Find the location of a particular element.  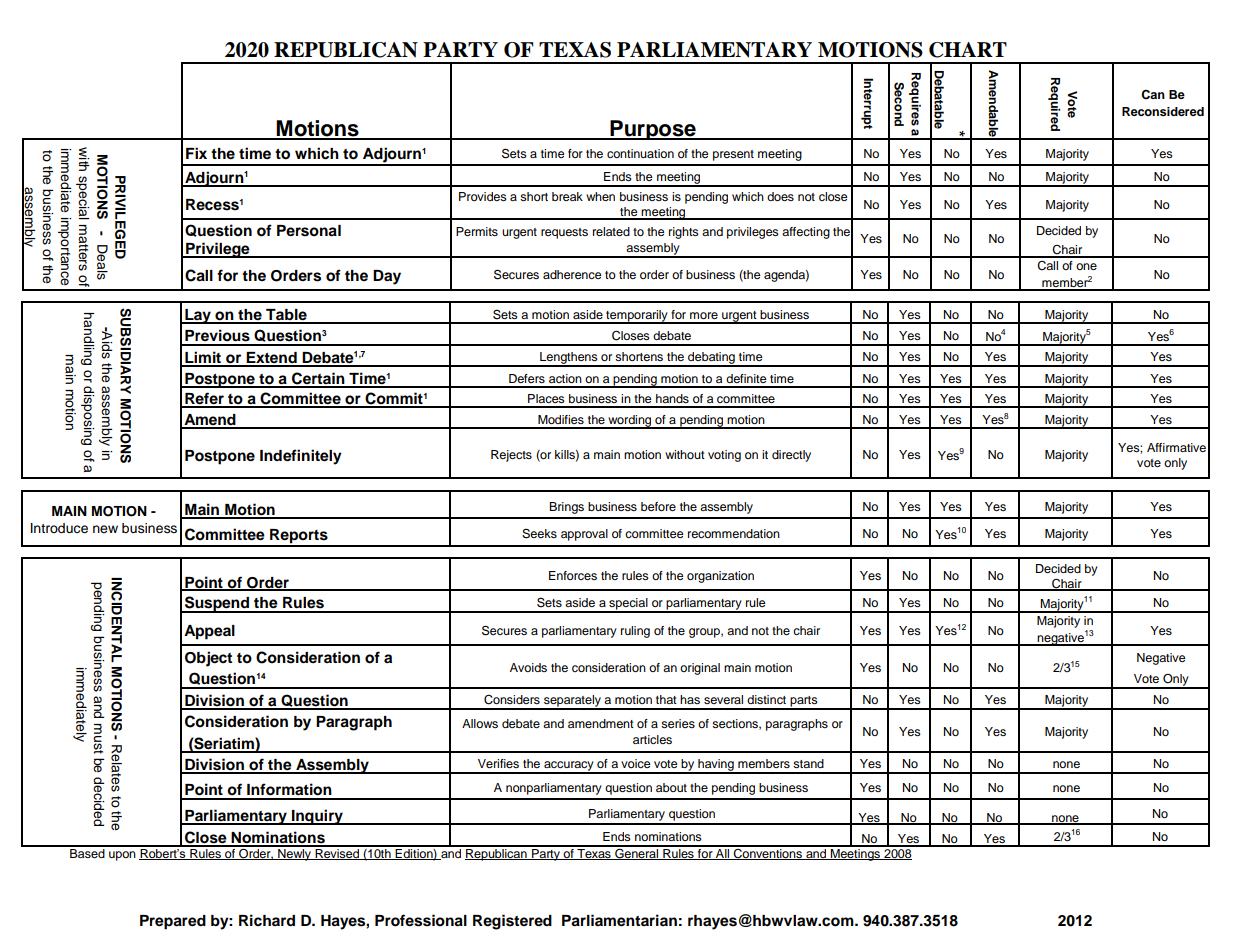

affecting is located at coordinates (806, 233).
